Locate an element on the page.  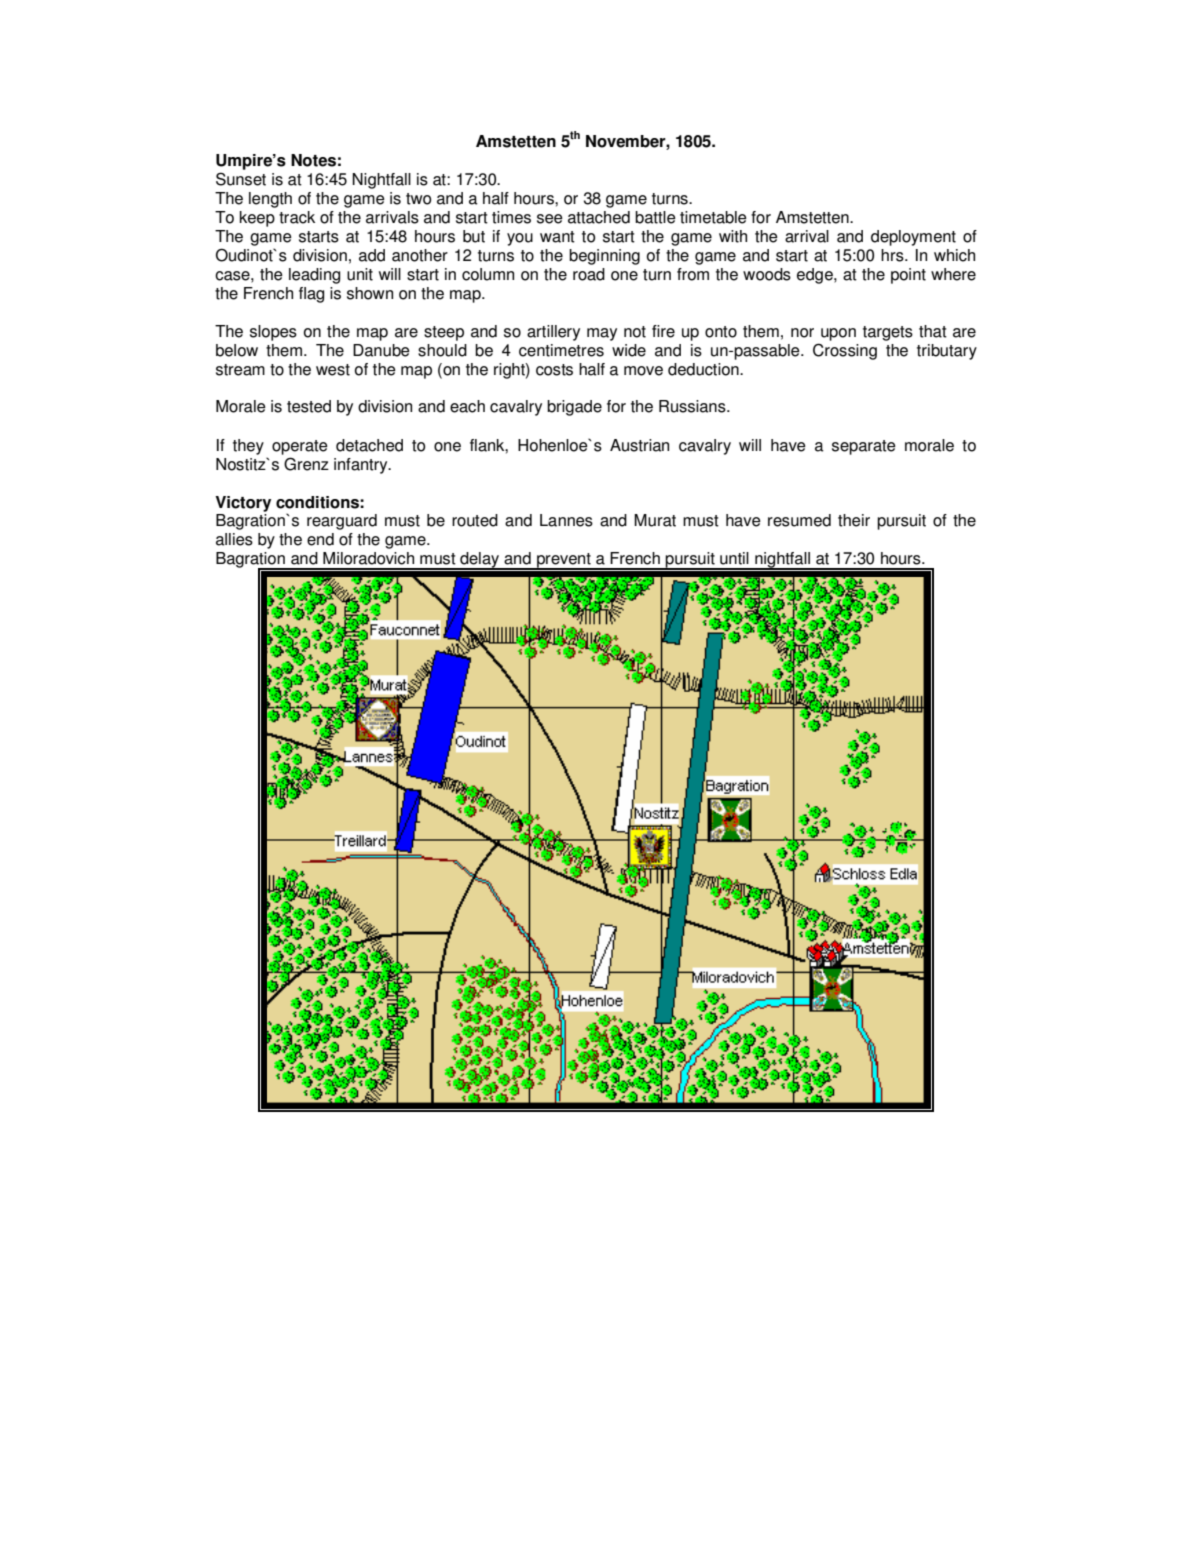
deployment is located at coordinates (913, 238).
